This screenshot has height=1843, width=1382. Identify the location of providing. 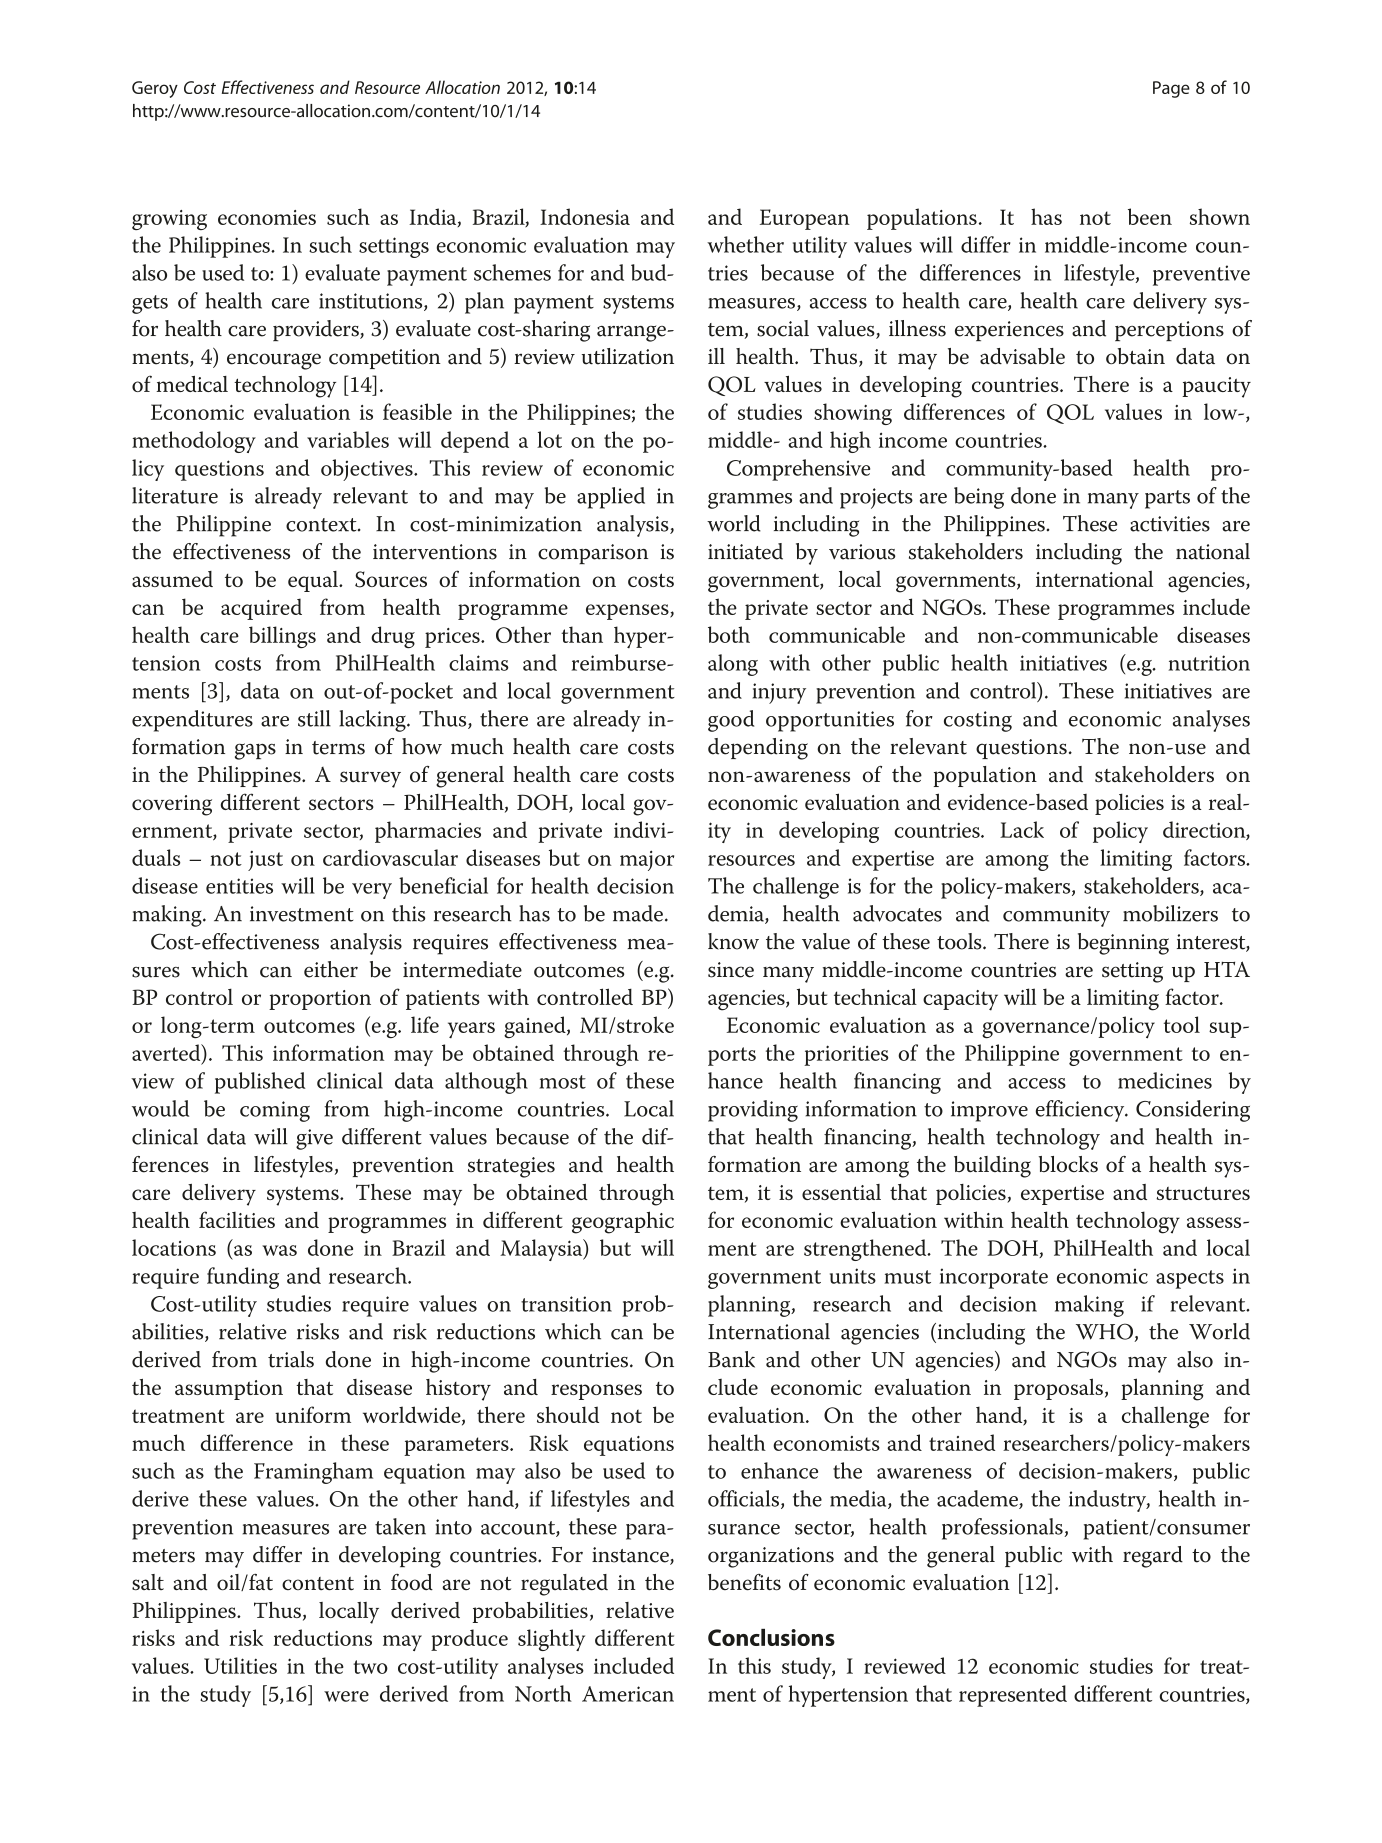
(753, 1111).
